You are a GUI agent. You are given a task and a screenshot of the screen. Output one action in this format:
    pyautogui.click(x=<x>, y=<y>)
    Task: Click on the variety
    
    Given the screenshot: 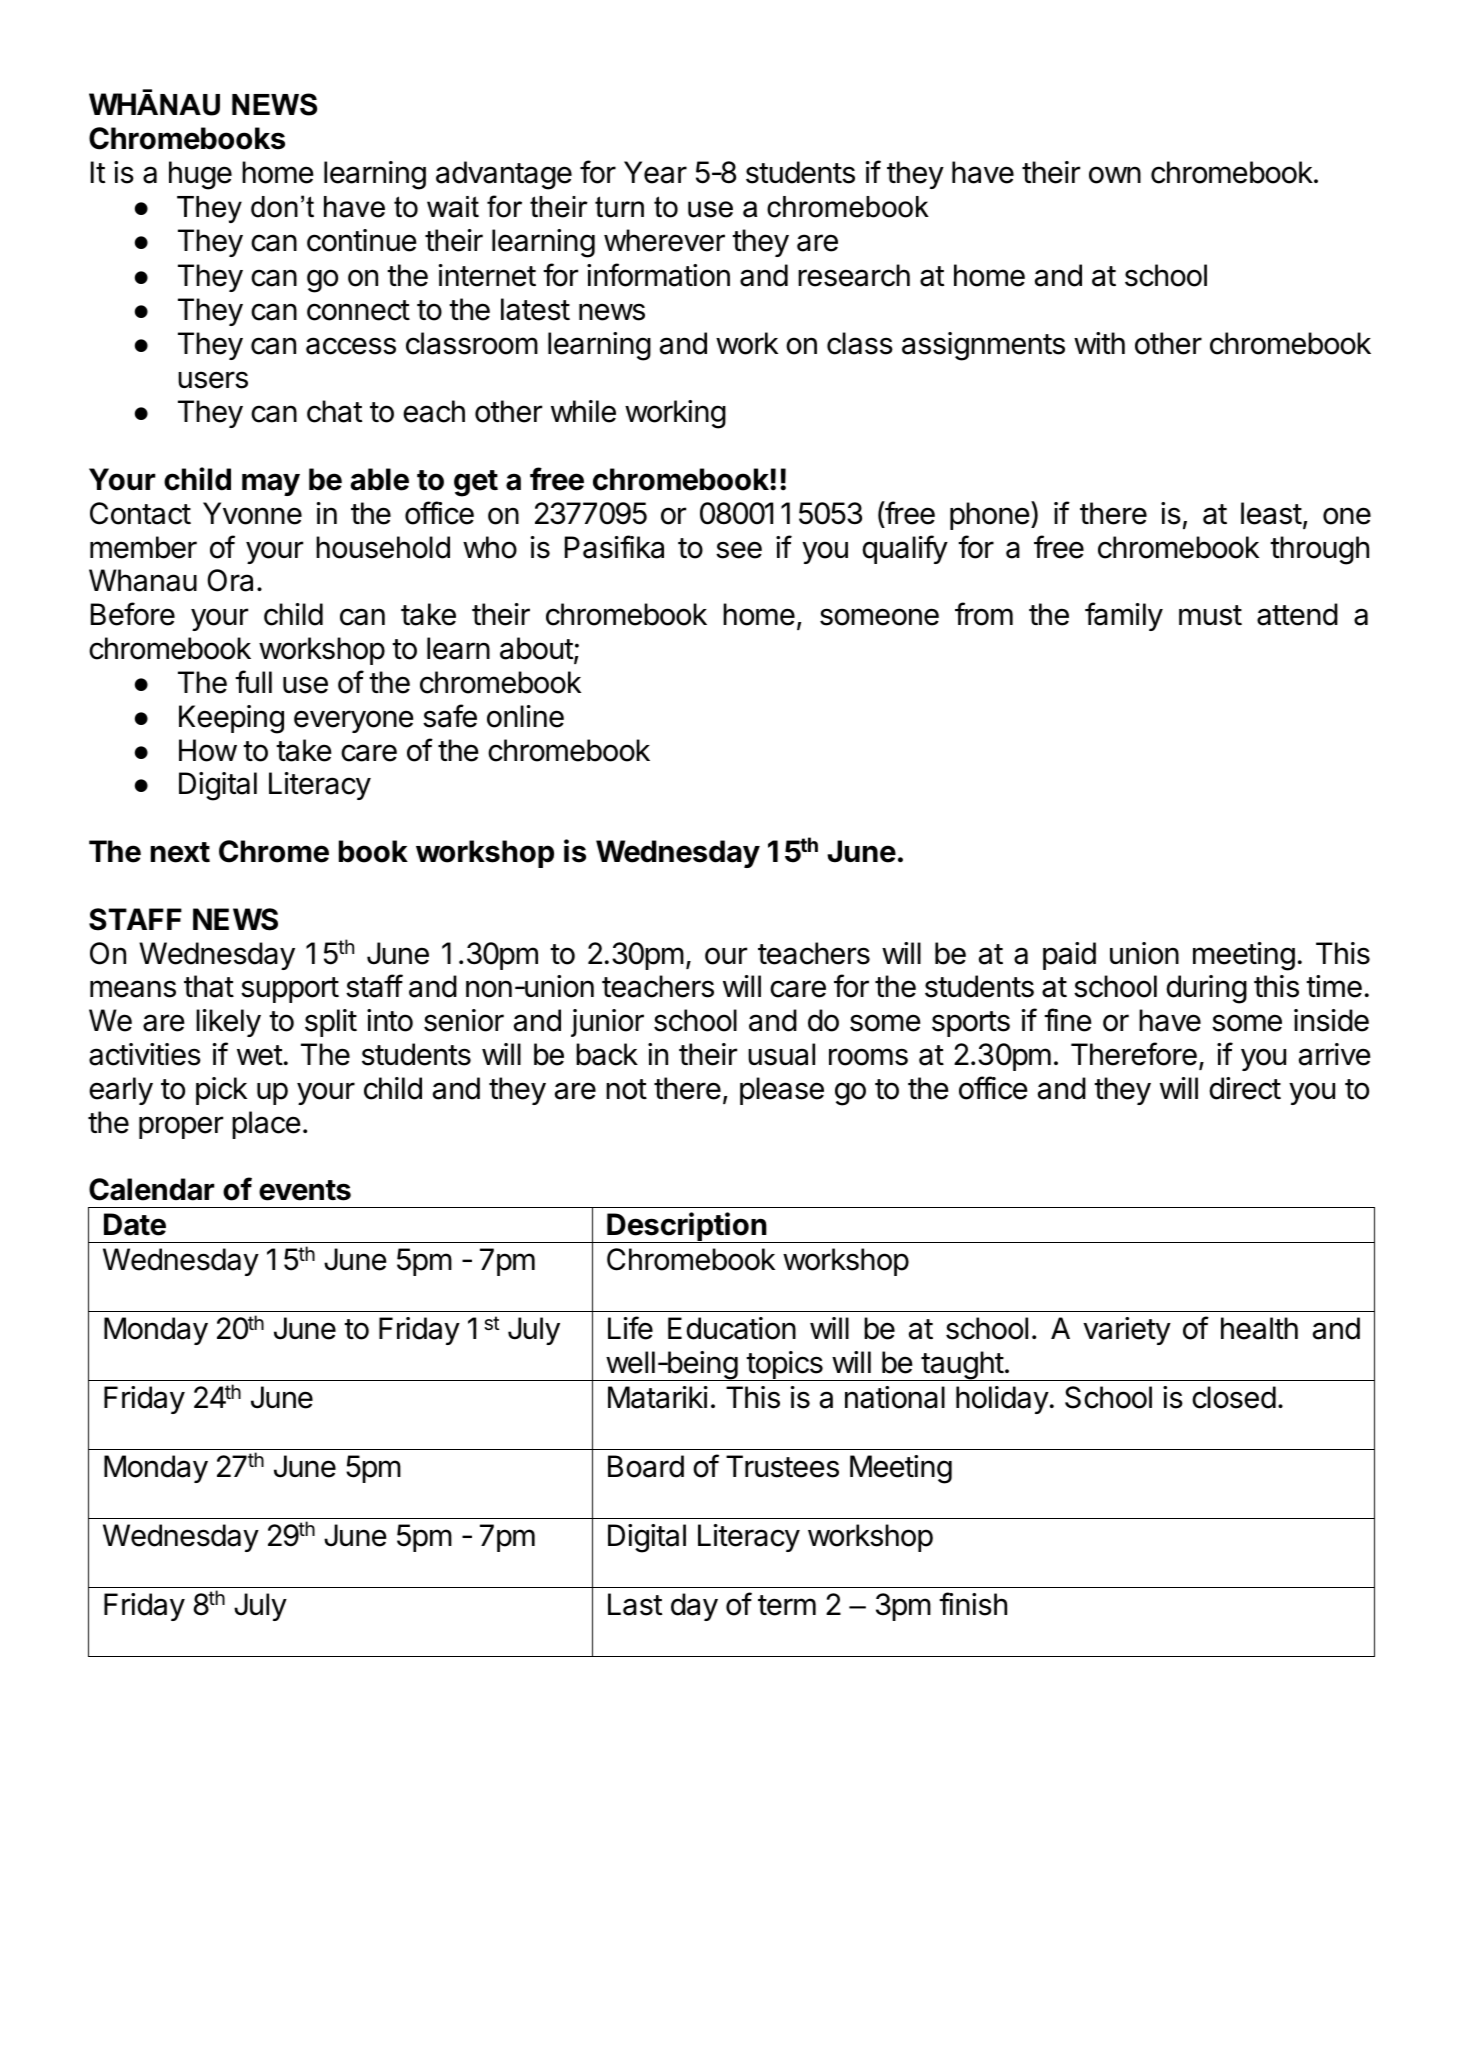 What is the action you would take?
    pyautogui.click(x=1127, y=1331)
